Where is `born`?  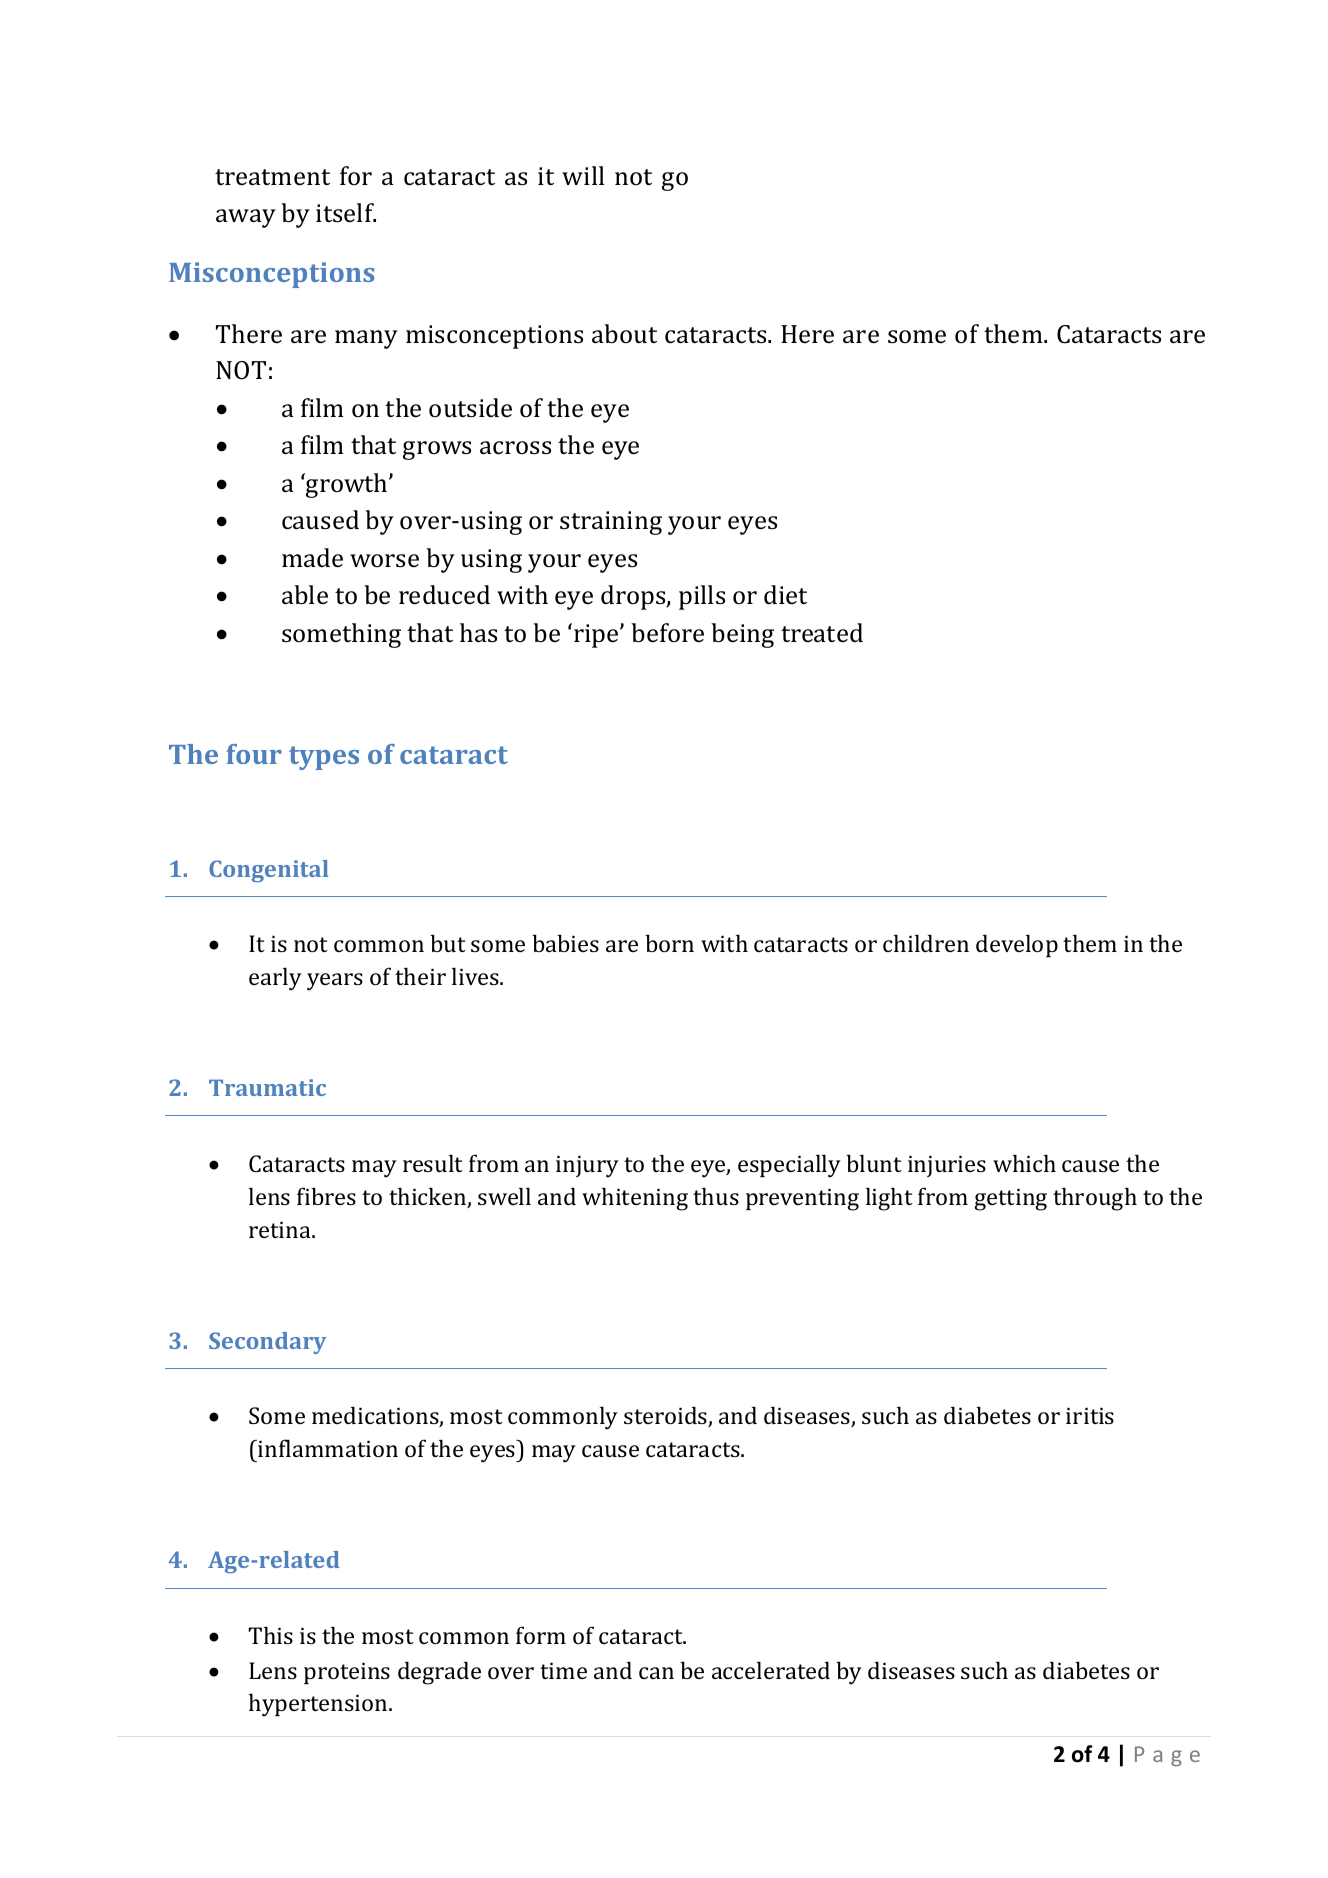 born is located at coordinates (669, 943).
